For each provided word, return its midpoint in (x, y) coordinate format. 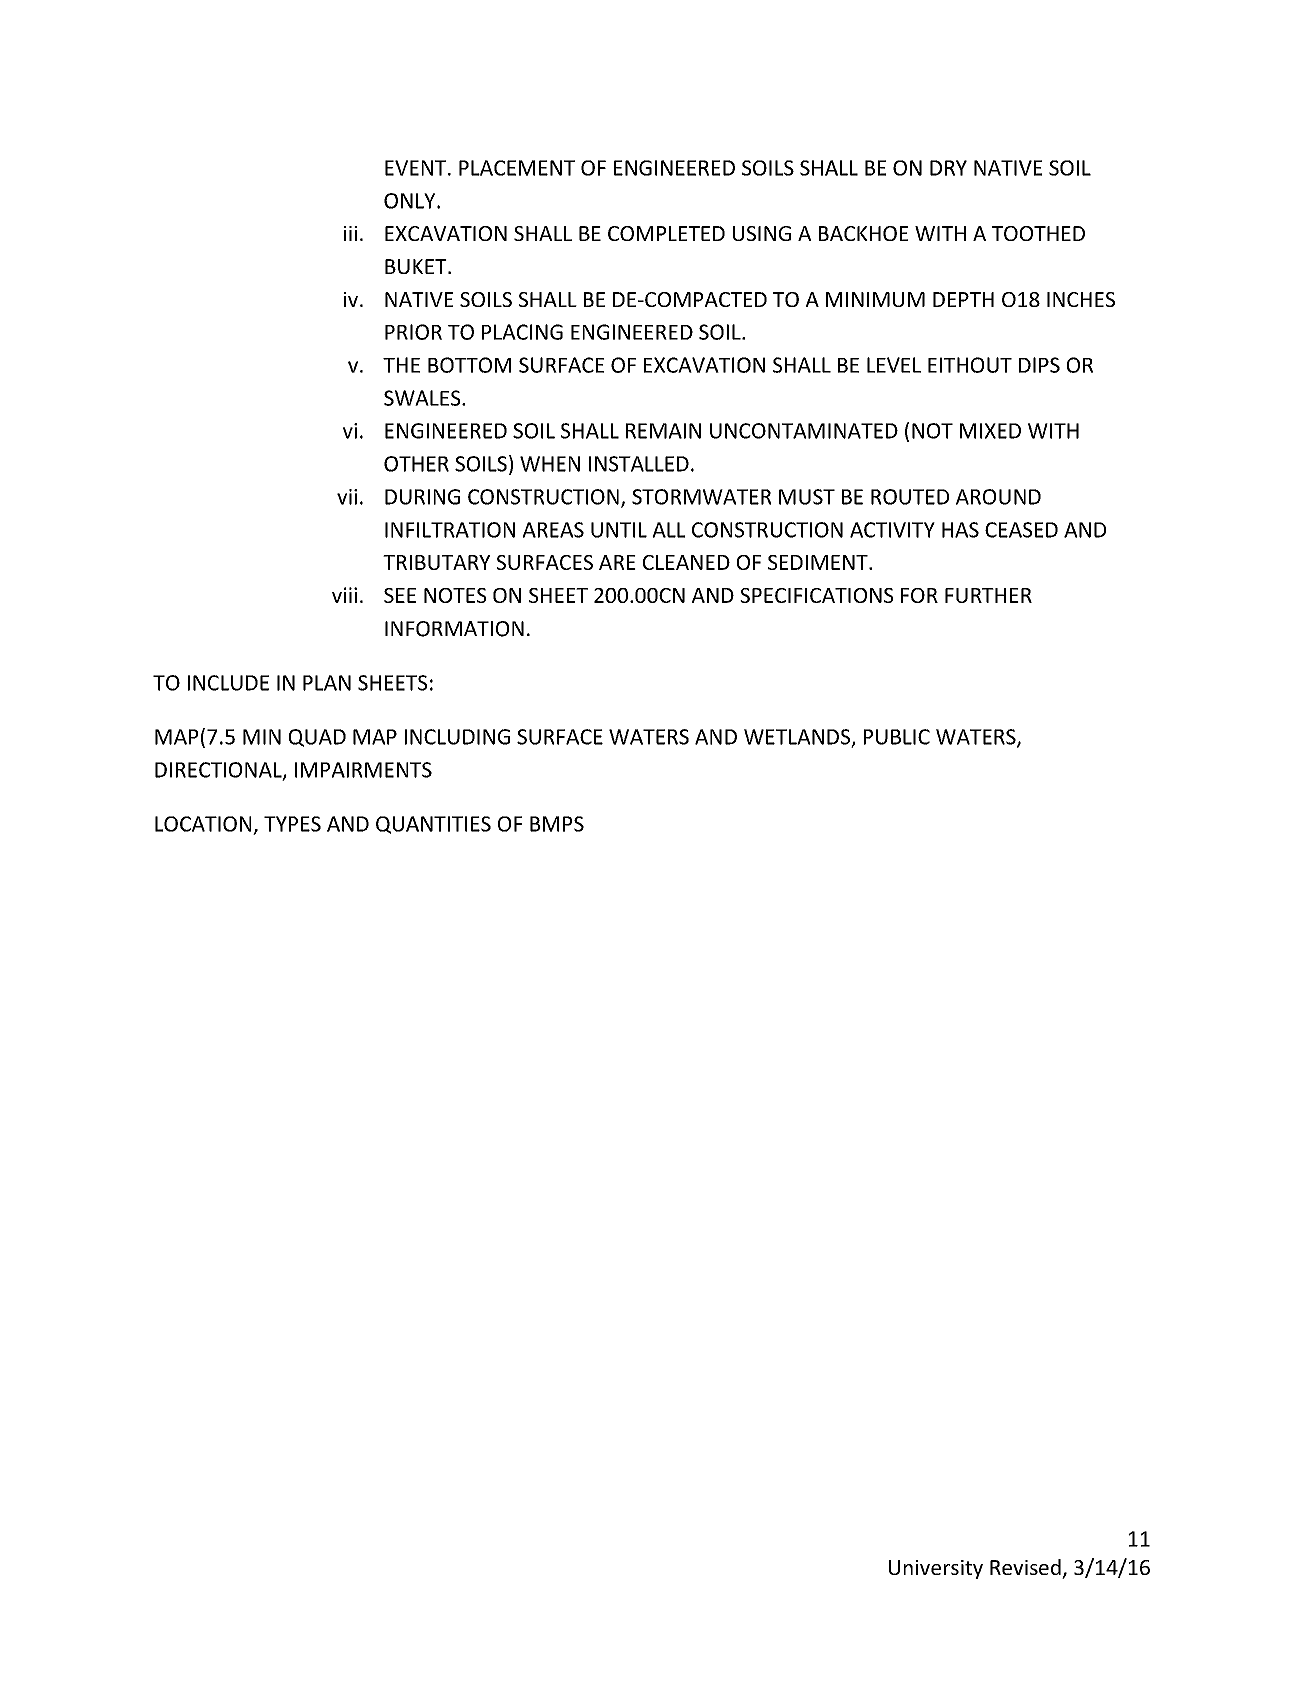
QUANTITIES (433, 825)
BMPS (557, 824)
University (936, 1569)
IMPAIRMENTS (363, 770)
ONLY (411, 201)
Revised (1025, 1567)
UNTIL (619, 530)
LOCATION (203, 824)
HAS (960, 530)
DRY (948, 168)
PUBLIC (897, 737)
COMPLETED (666, 233)
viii (344, 595)
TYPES (292, 824)
